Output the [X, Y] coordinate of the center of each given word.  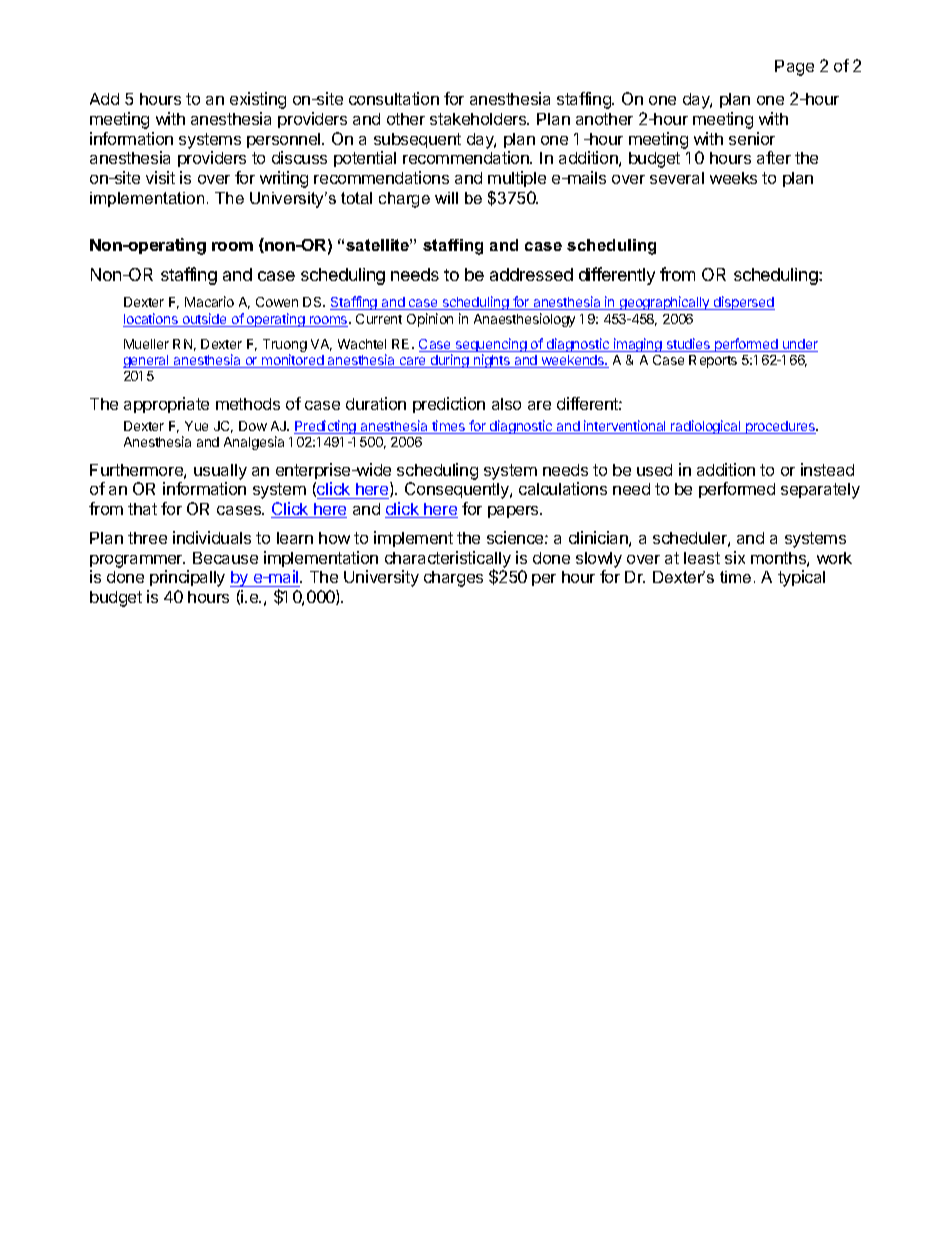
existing [258, 100]
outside [204, 320]
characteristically [448, 560]
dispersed [743, 303]
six [735, 557]
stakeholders [479, 119]
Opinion [430, 320]
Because [225, 558]
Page [794, 68]
